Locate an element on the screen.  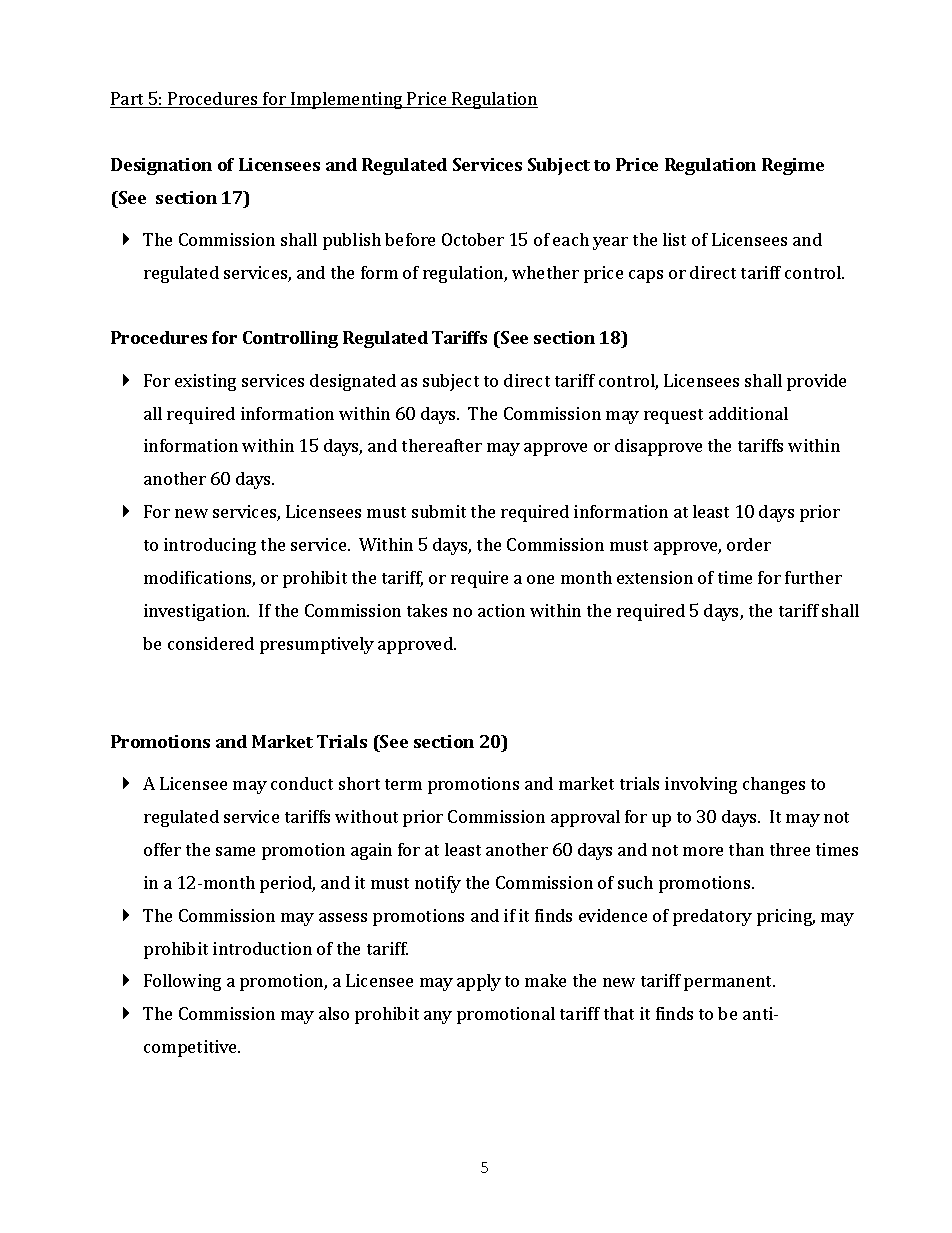
Following is located at coordinates (182, 982).
